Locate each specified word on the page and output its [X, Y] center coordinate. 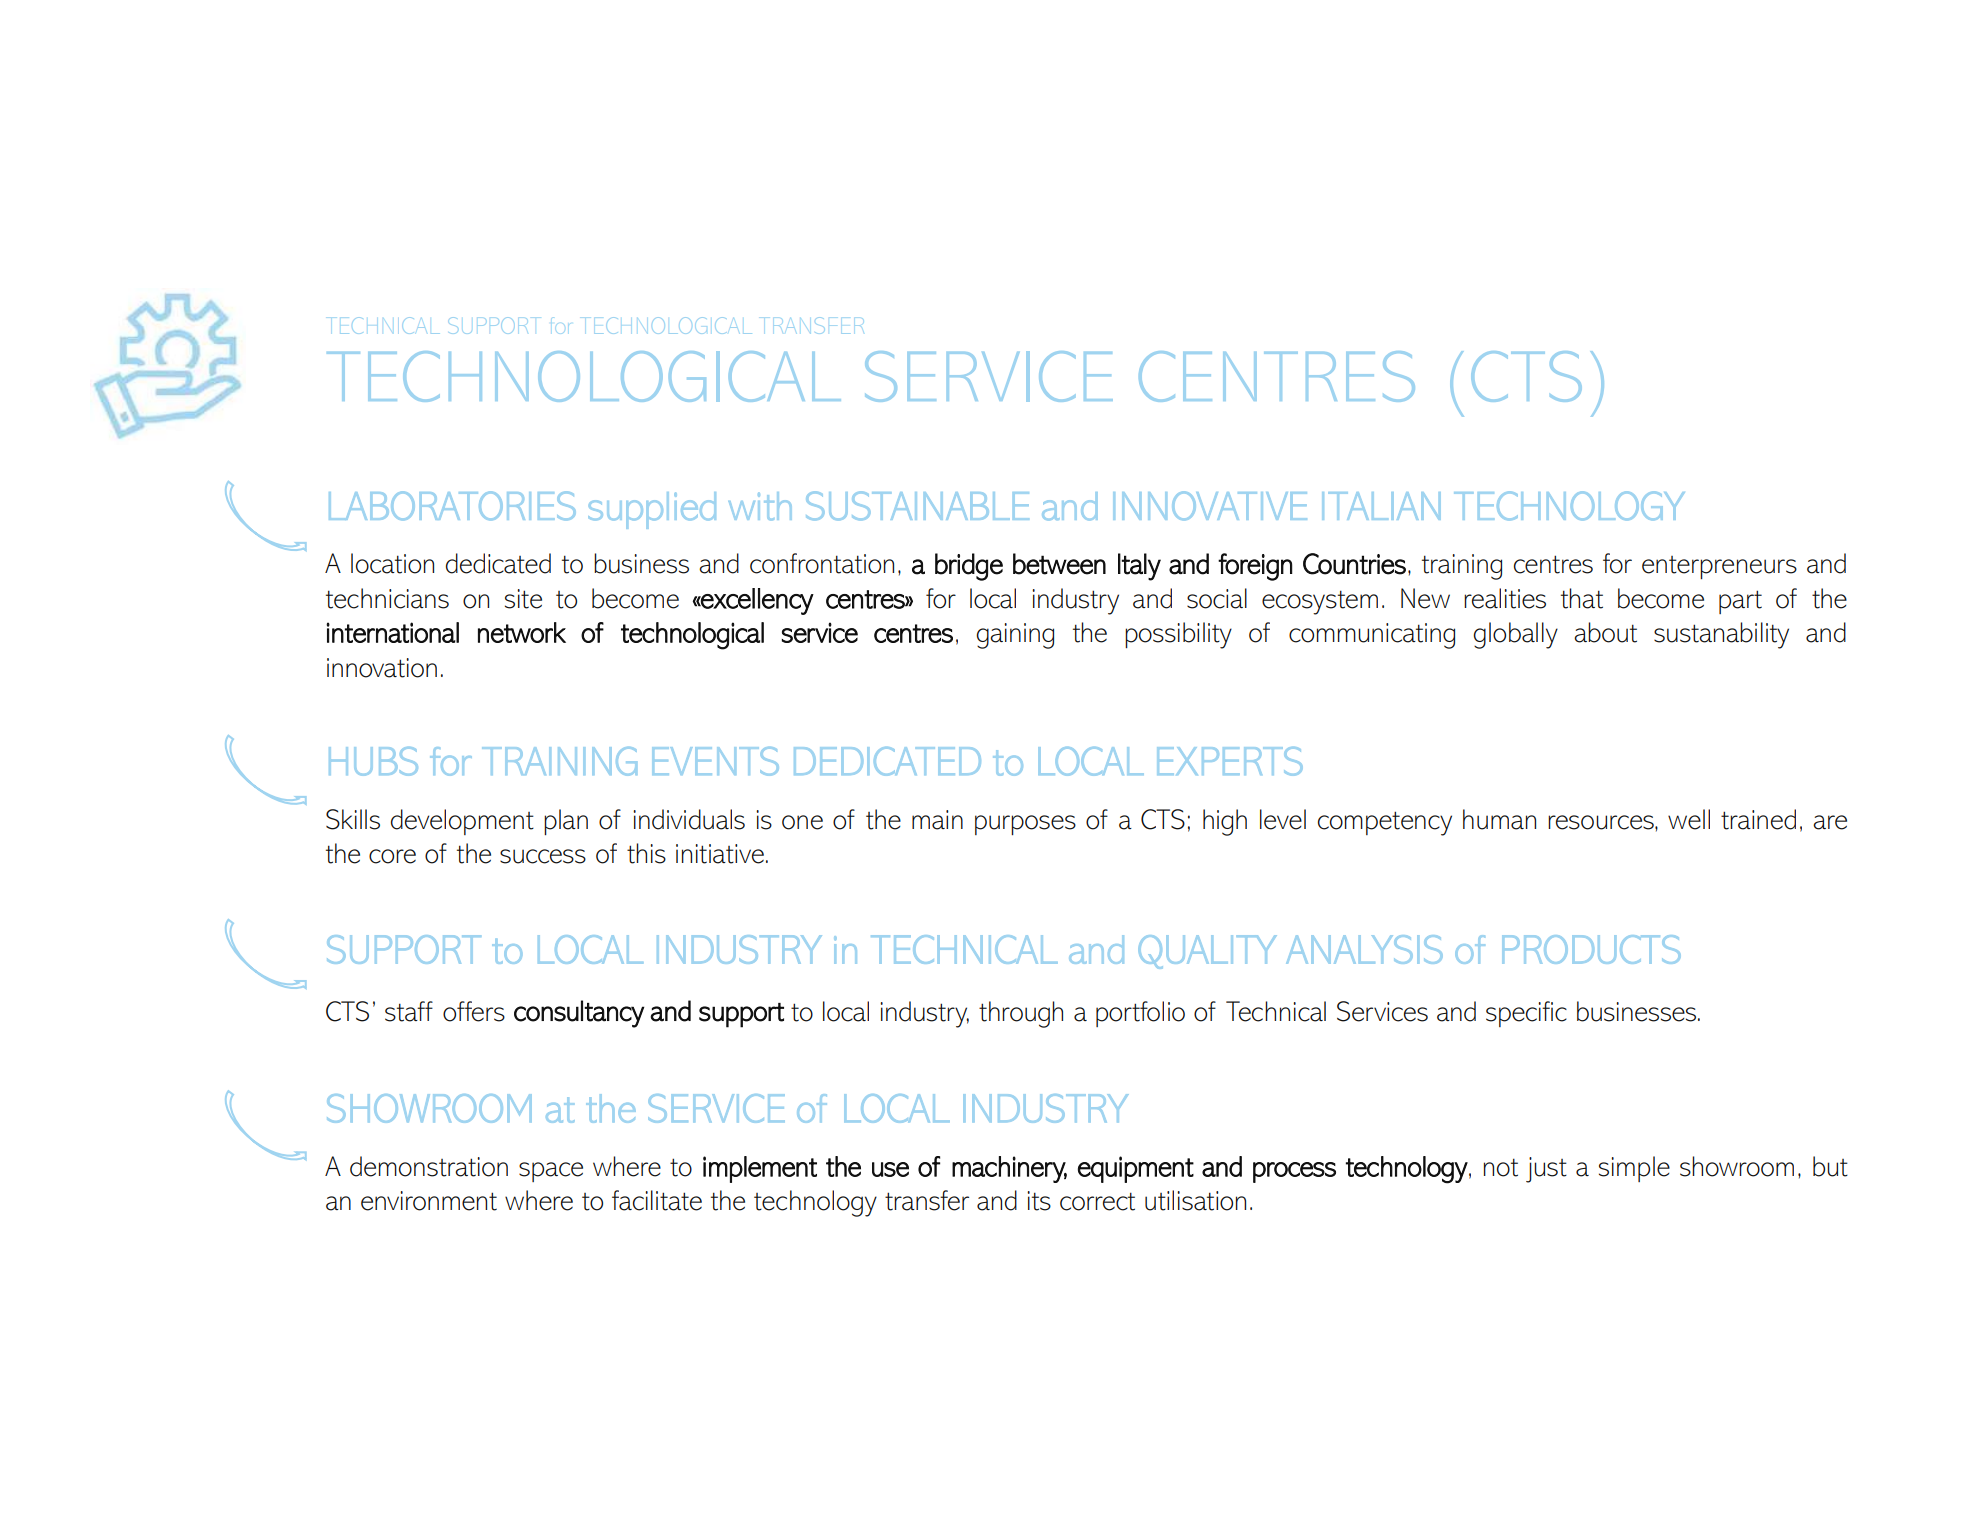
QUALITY [1207, 952]
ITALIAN [1381, 506]
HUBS [373, 761]
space [551, 1172]
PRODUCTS [1591, 949]
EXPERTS [1230, 761]
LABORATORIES [452, 506]
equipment [1136, 1169]
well [1689, 819]
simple [1634, 1169]
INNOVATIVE [1210, 505]
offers [474, 1011]
